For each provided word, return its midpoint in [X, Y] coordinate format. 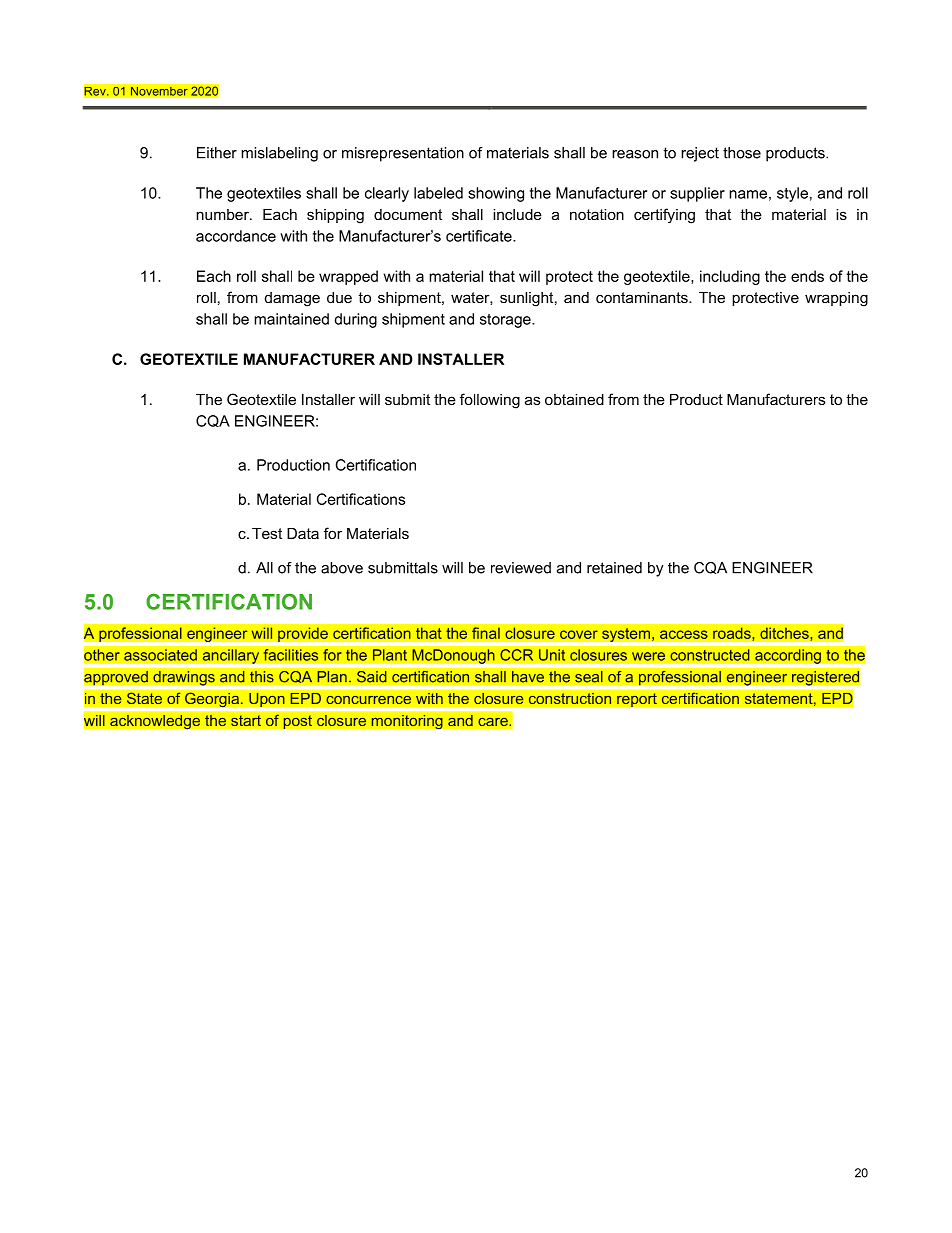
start [246, 721]
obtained [574, 399]
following [490, 401]
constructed [710, 655]
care [494, 722]
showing [496, 194]
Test [267, 533]
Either [217, 153]
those [742, 153]
